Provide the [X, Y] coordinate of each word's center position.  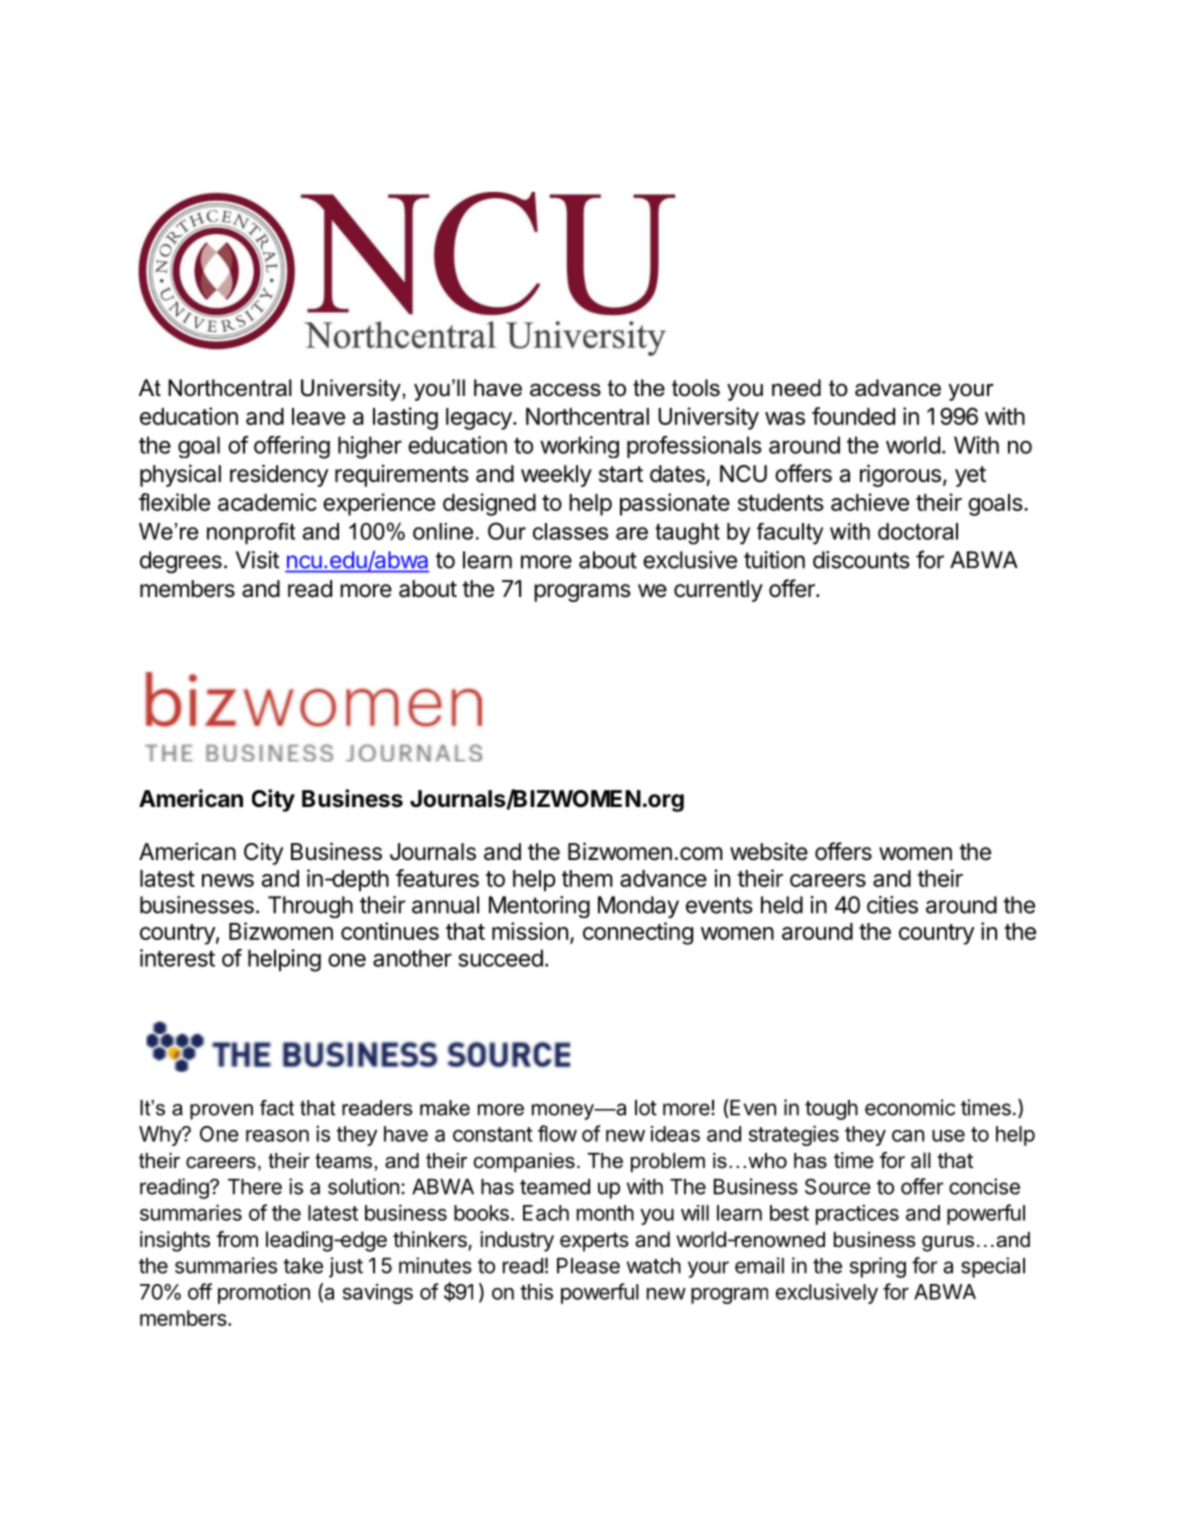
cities [892, 905]
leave [318, 416]
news [228, 880]
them [587, 878]
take [303, 1266]
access [565, 390]
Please [588, 1266]
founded [853, 416]
